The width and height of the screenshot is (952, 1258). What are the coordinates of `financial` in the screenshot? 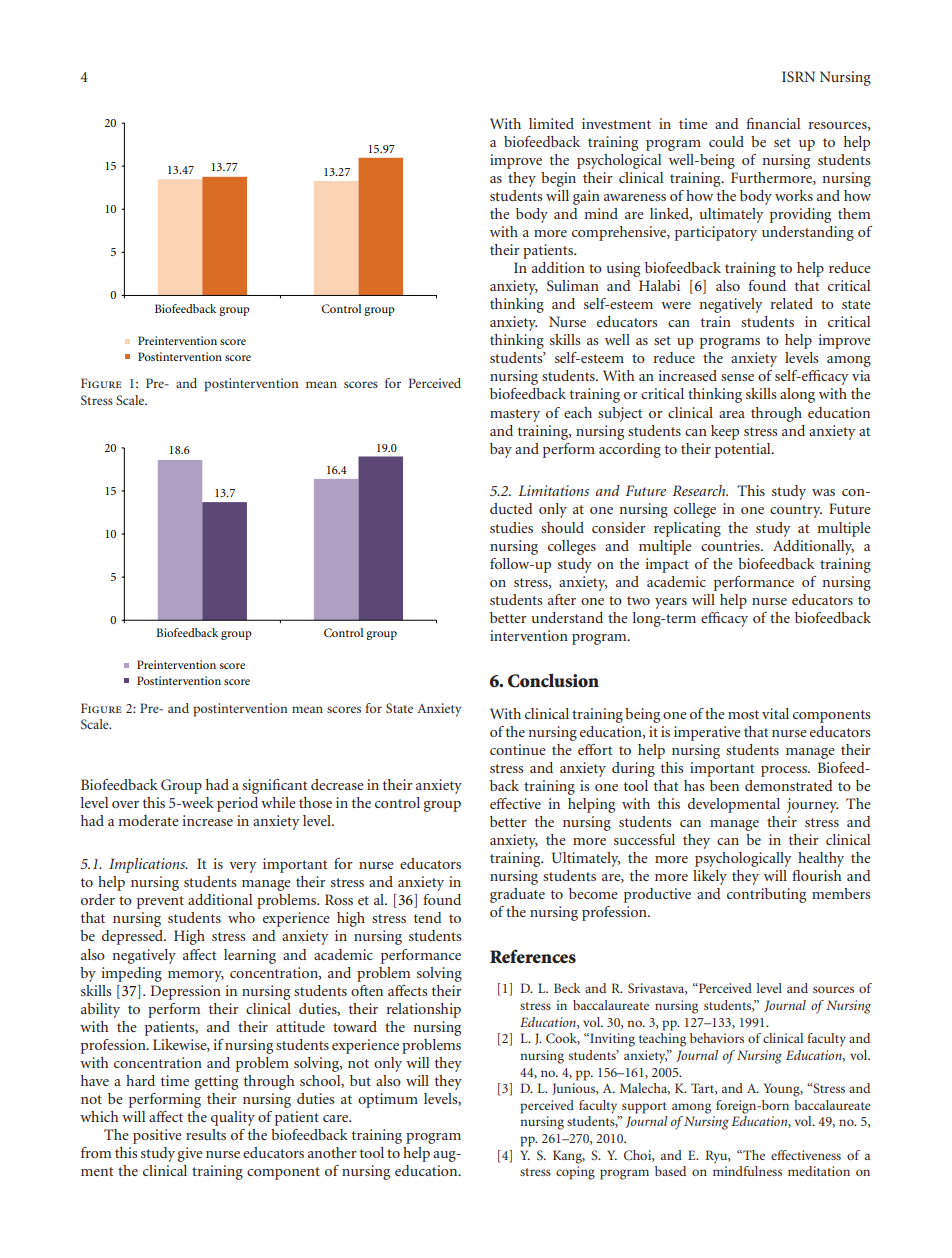 It's located at (773, 123).
